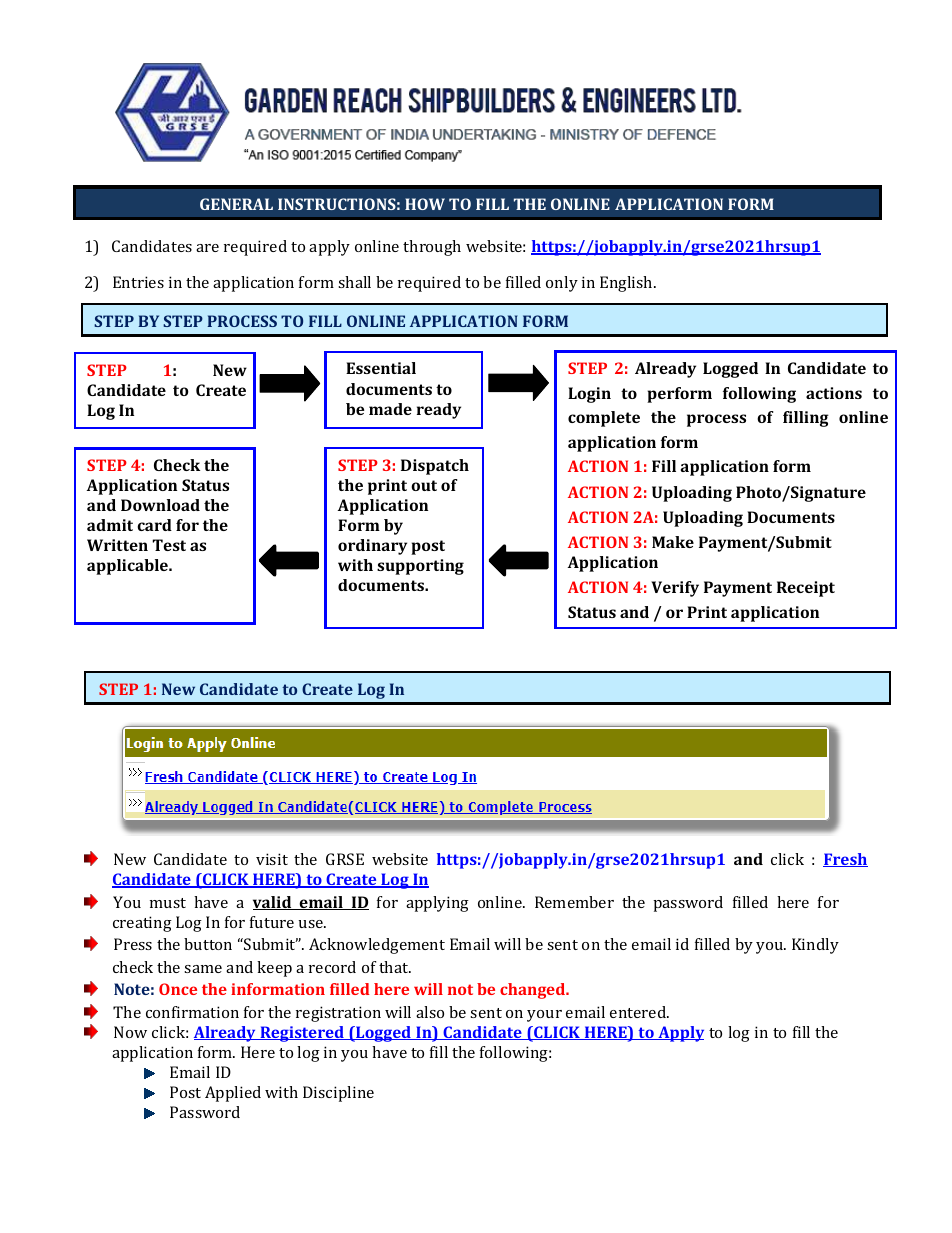 The image size is (952, 1233). I want to click on Fresh, so click(845, 860).
